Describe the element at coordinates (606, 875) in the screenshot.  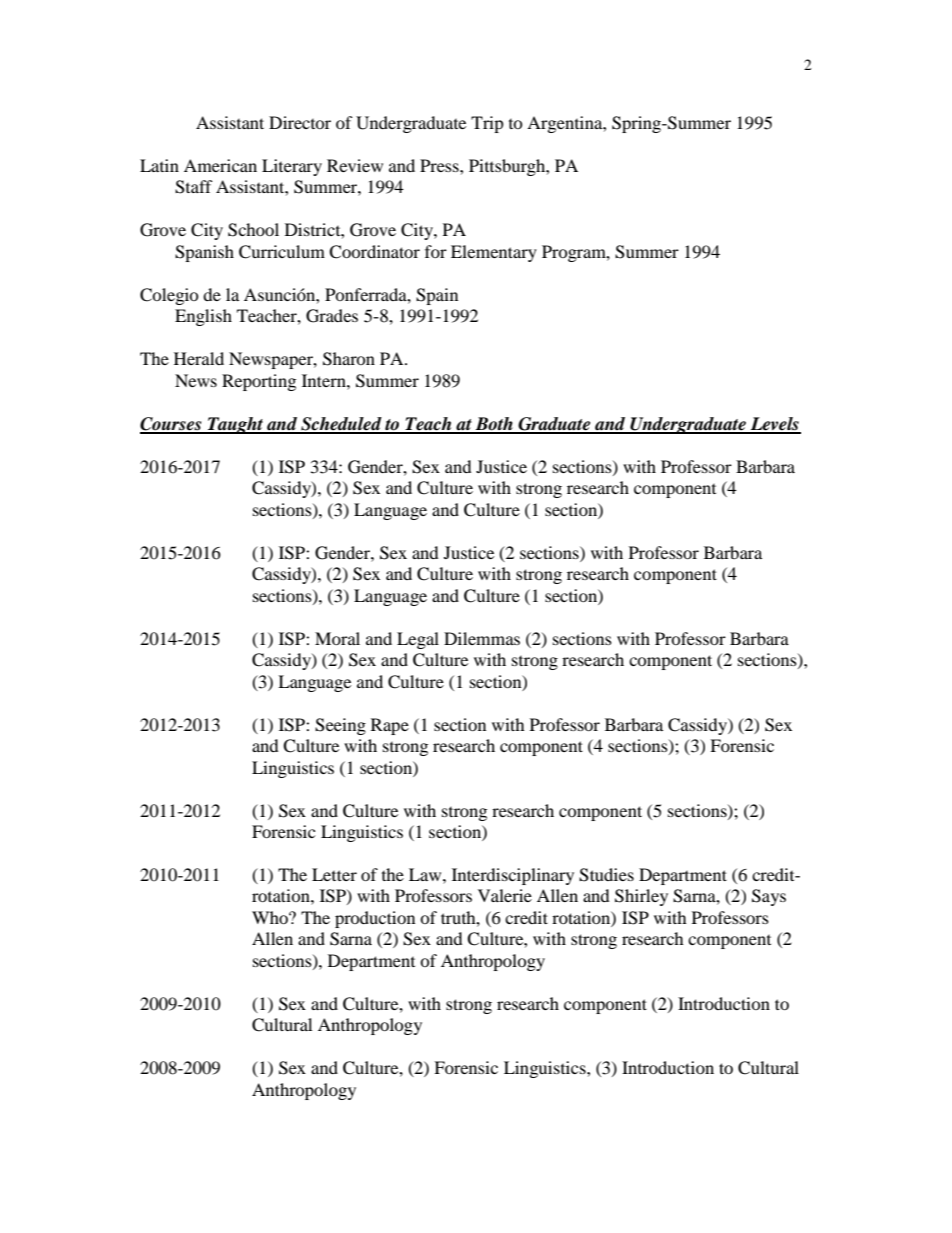
I see `Studies` at that location.
